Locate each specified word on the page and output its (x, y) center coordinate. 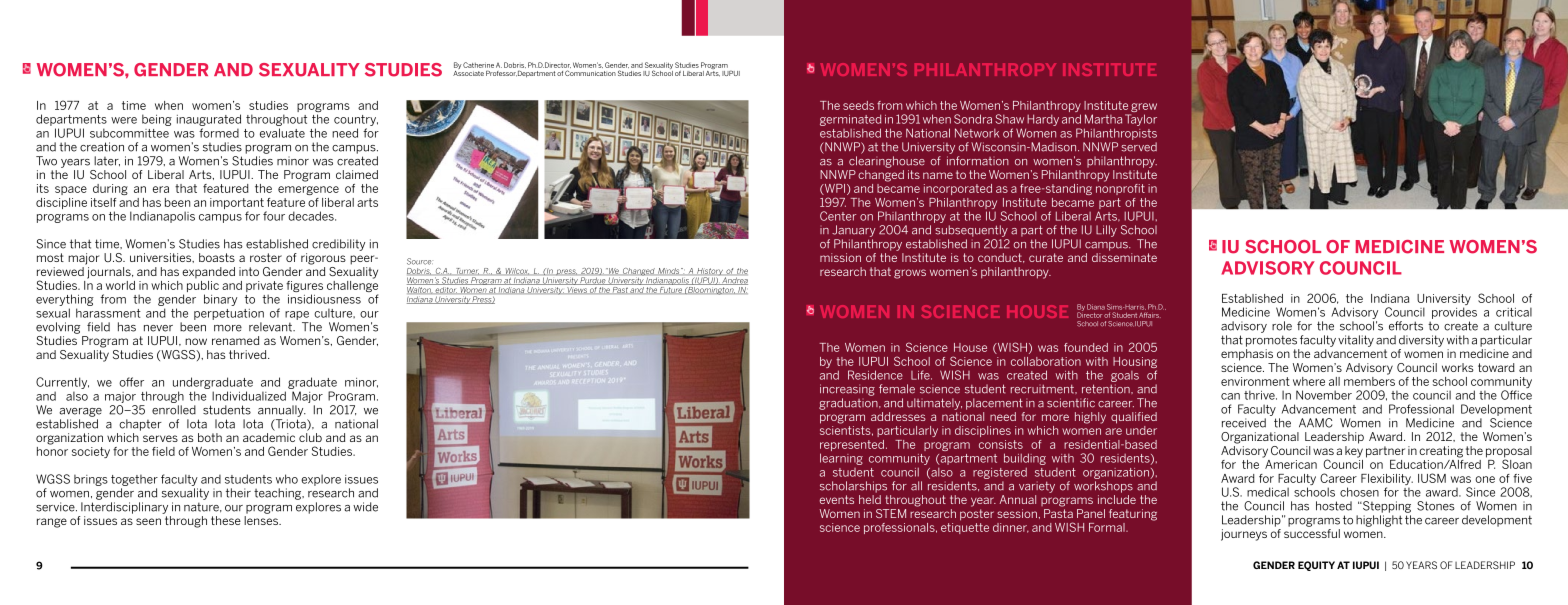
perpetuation (229, 314)
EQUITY (1316, 566)
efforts (1406, 326)
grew (1143, 109)
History (710, 273)
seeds (858, 105)
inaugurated (209, 120)
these (226, 520)
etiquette (965, 528)
